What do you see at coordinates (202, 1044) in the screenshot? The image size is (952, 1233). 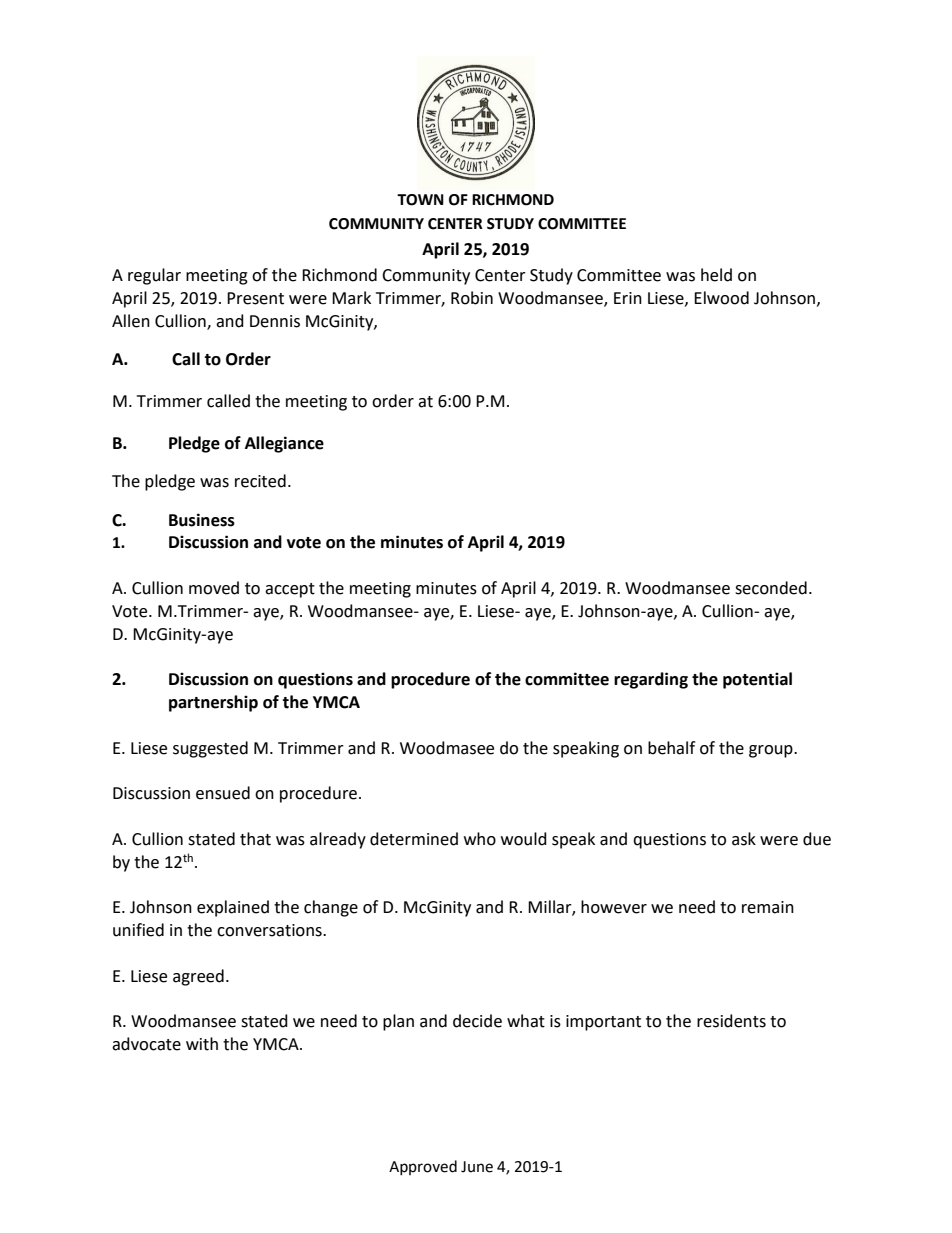 I see `with` at bounding box center [202, 1044].
